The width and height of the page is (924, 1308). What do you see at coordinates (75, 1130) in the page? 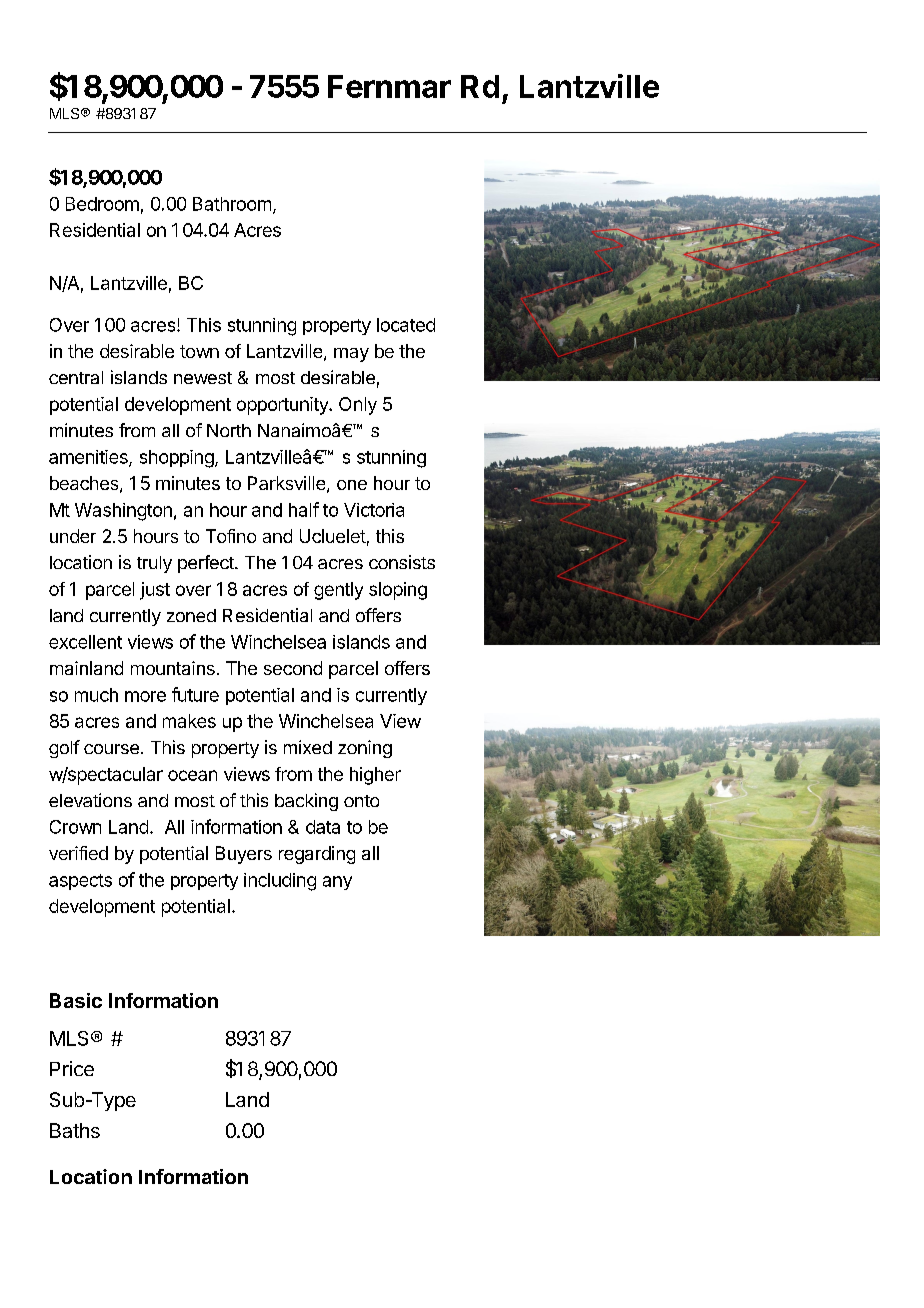
I see `Baths` at bounding box center [75, 1130].
